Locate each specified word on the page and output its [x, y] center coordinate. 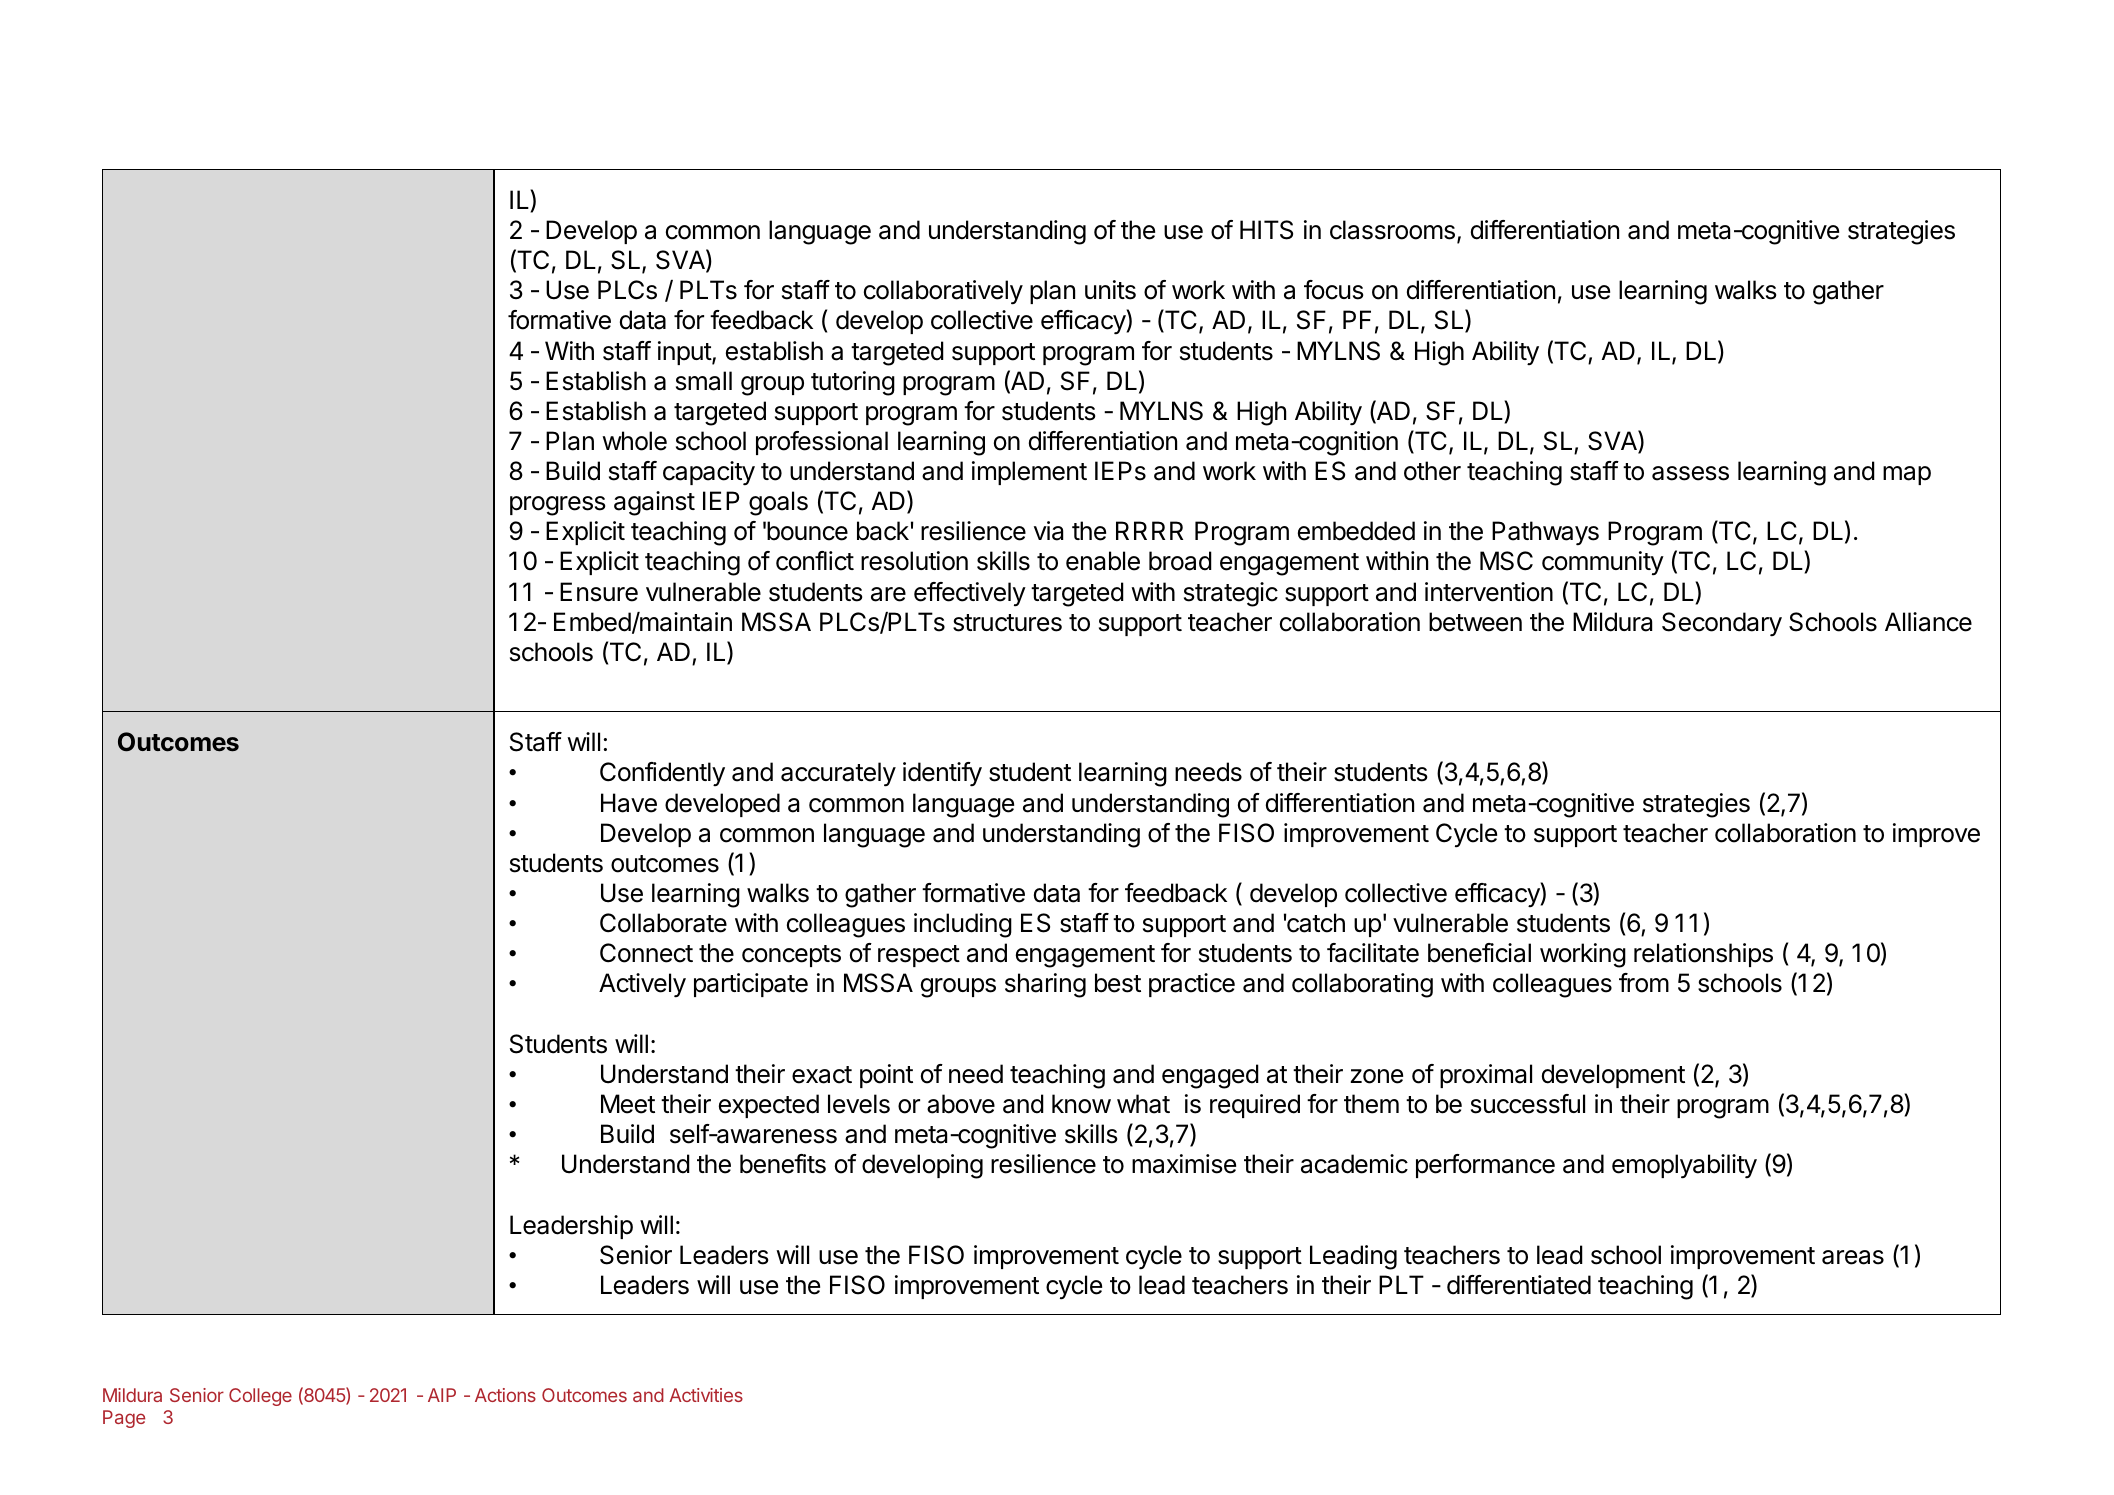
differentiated [1519, 1285]
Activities [706, 1395]
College [260, 1397]
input [685, 353]
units [1110, 290]
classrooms [1392, 230]
